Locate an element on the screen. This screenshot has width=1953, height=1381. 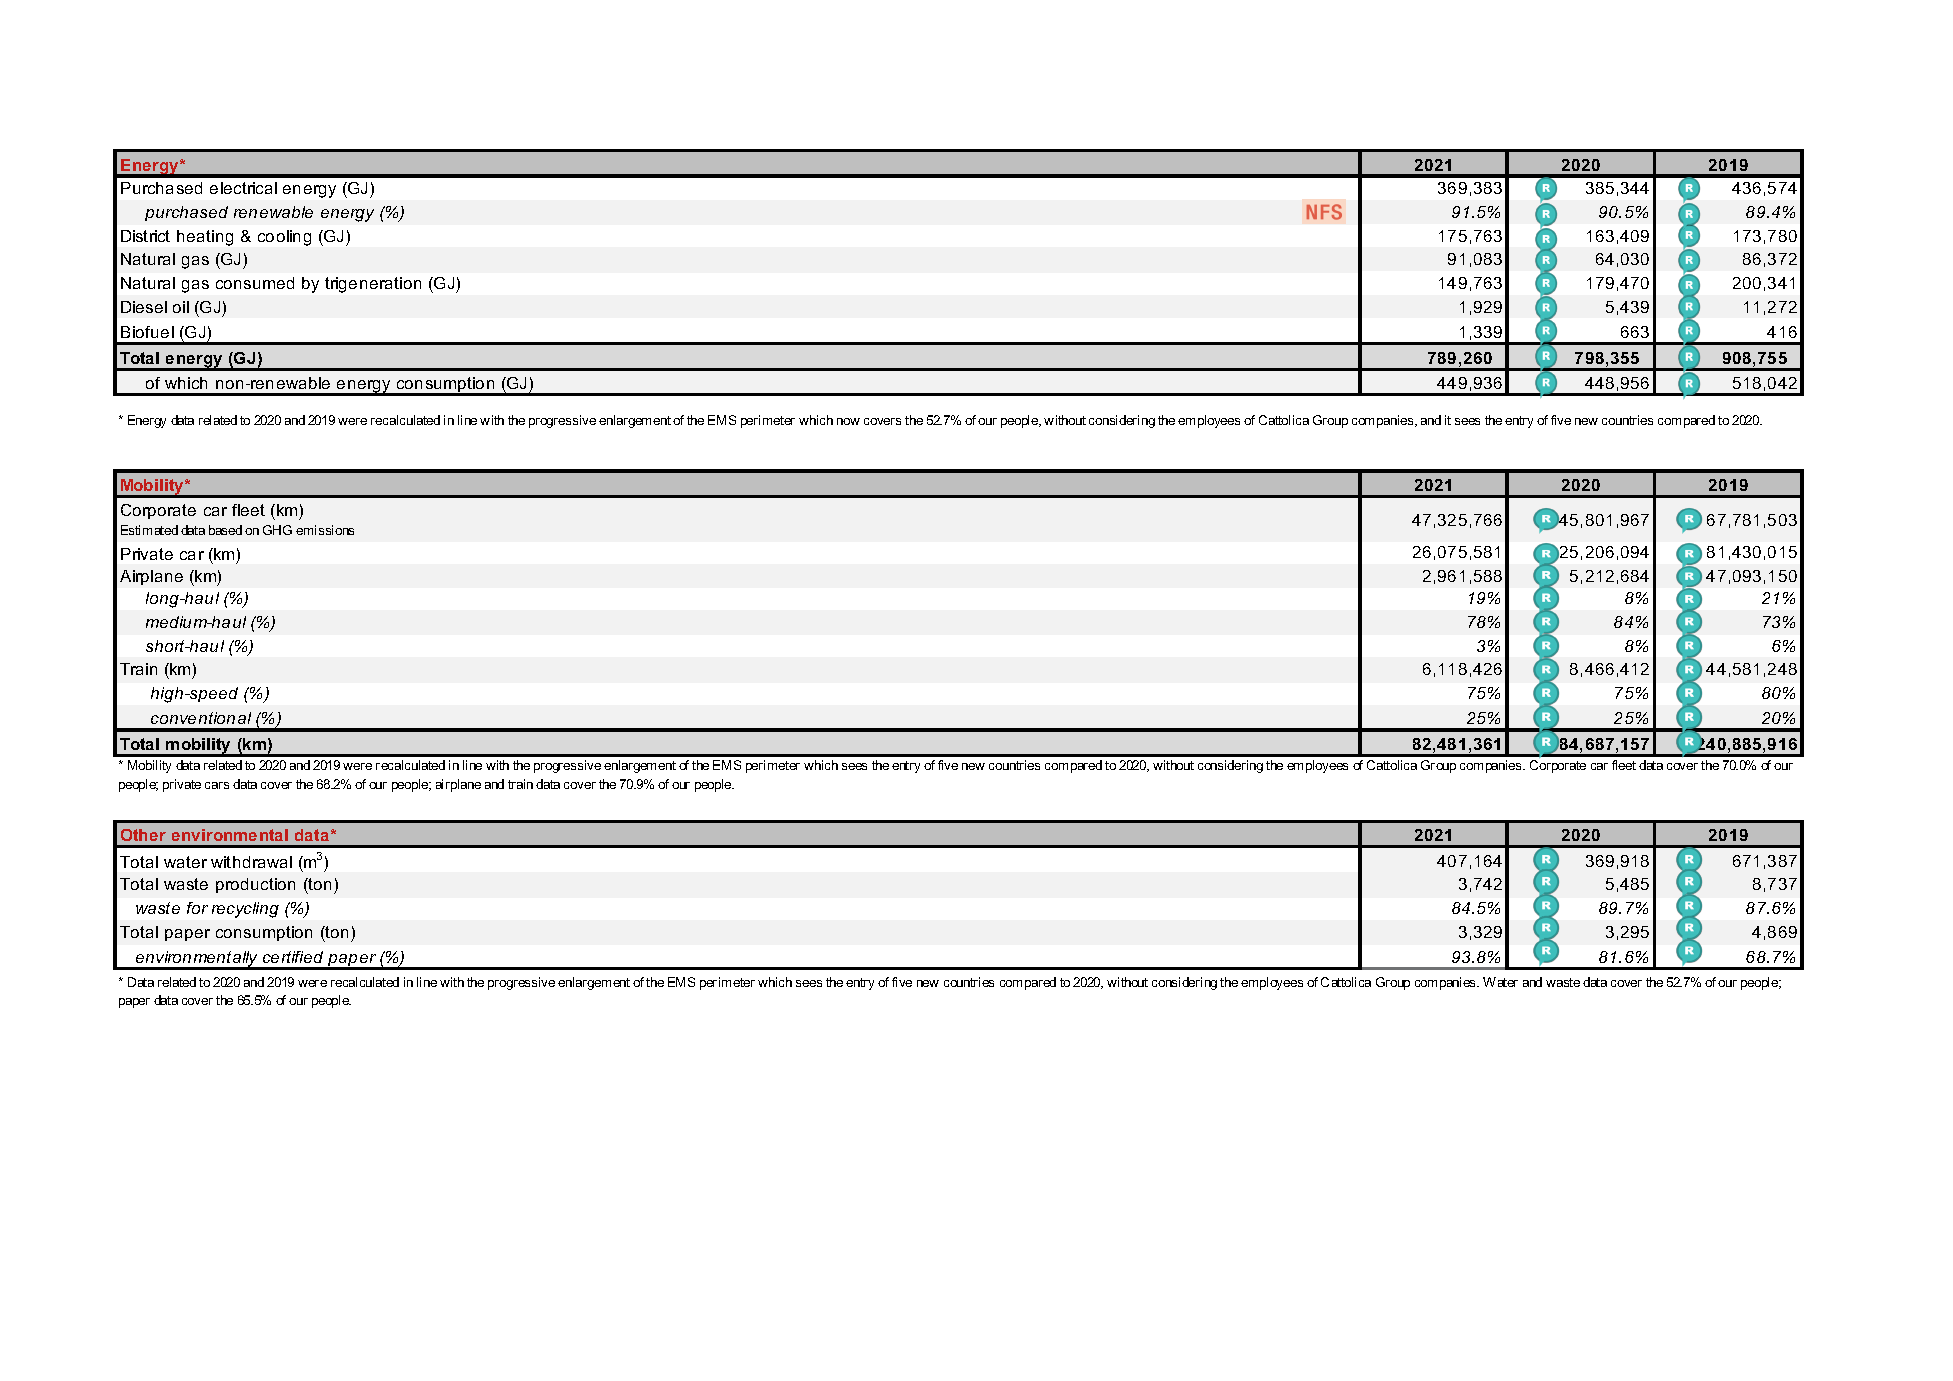
cars is located at coordinates (217, 785).
